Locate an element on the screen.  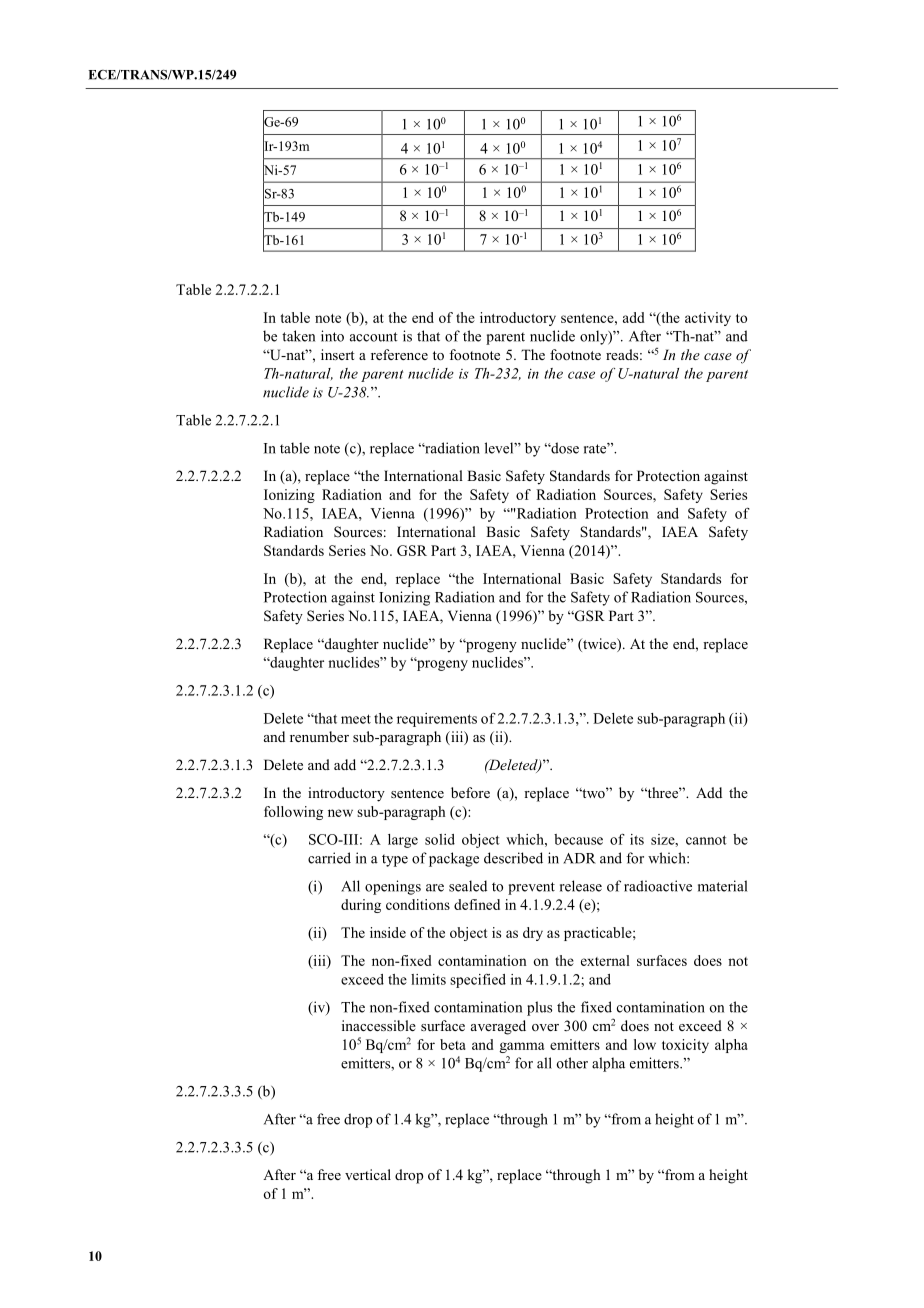
gamma is located at coordinates (522, 1047).
